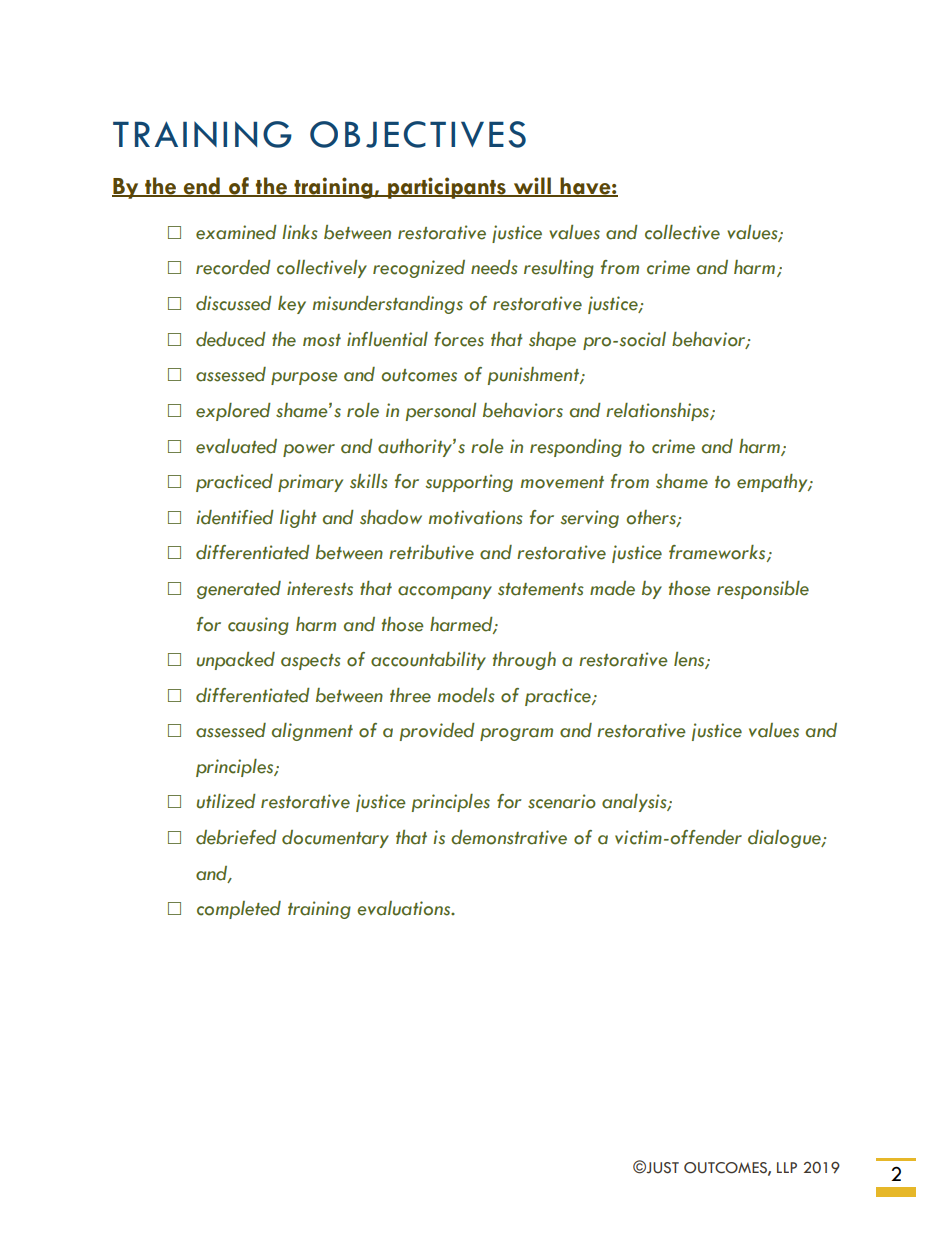 The image size is (952, 1233). I want to click on alignment, so click(312, 732).
